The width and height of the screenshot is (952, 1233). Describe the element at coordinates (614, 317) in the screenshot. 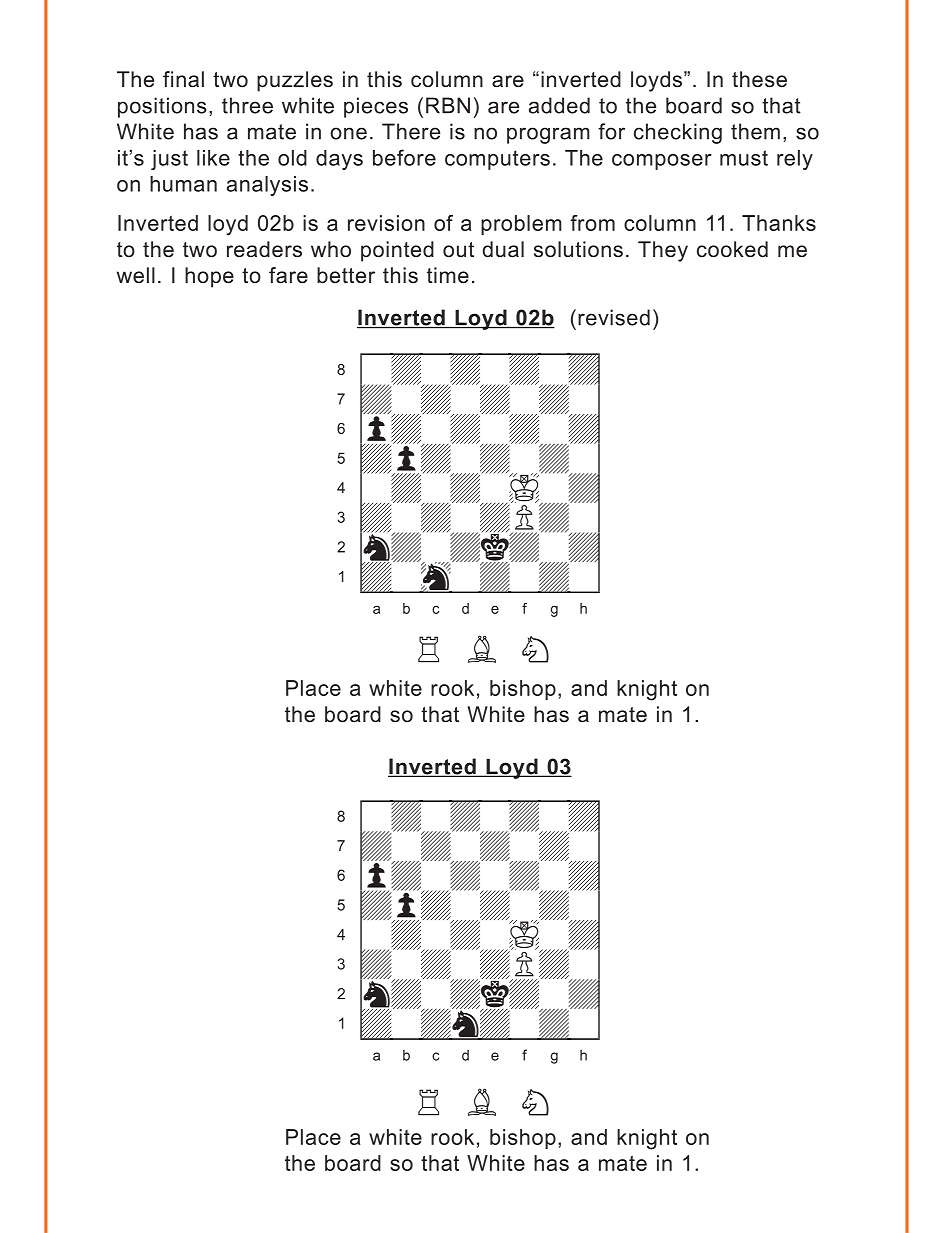

I see `revised` at that location.
